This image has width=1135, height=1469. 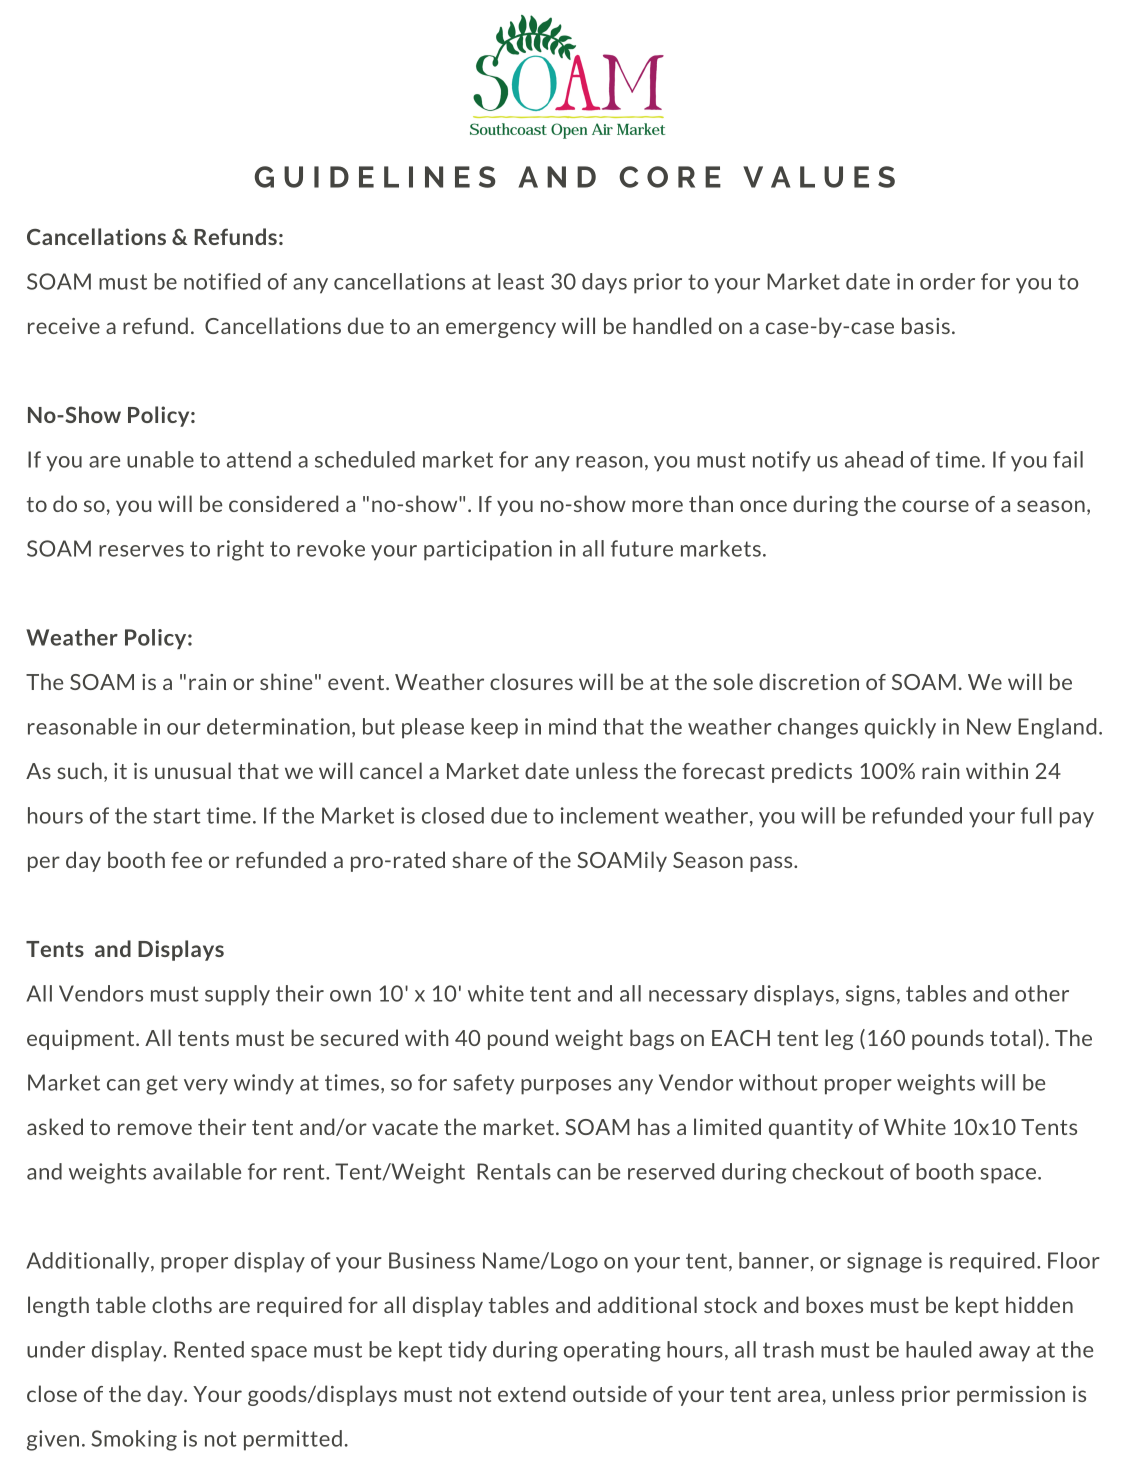 What do you see at coordinates (286, 681) in the image?
I see `shine` at bounding box center [286, 681].
